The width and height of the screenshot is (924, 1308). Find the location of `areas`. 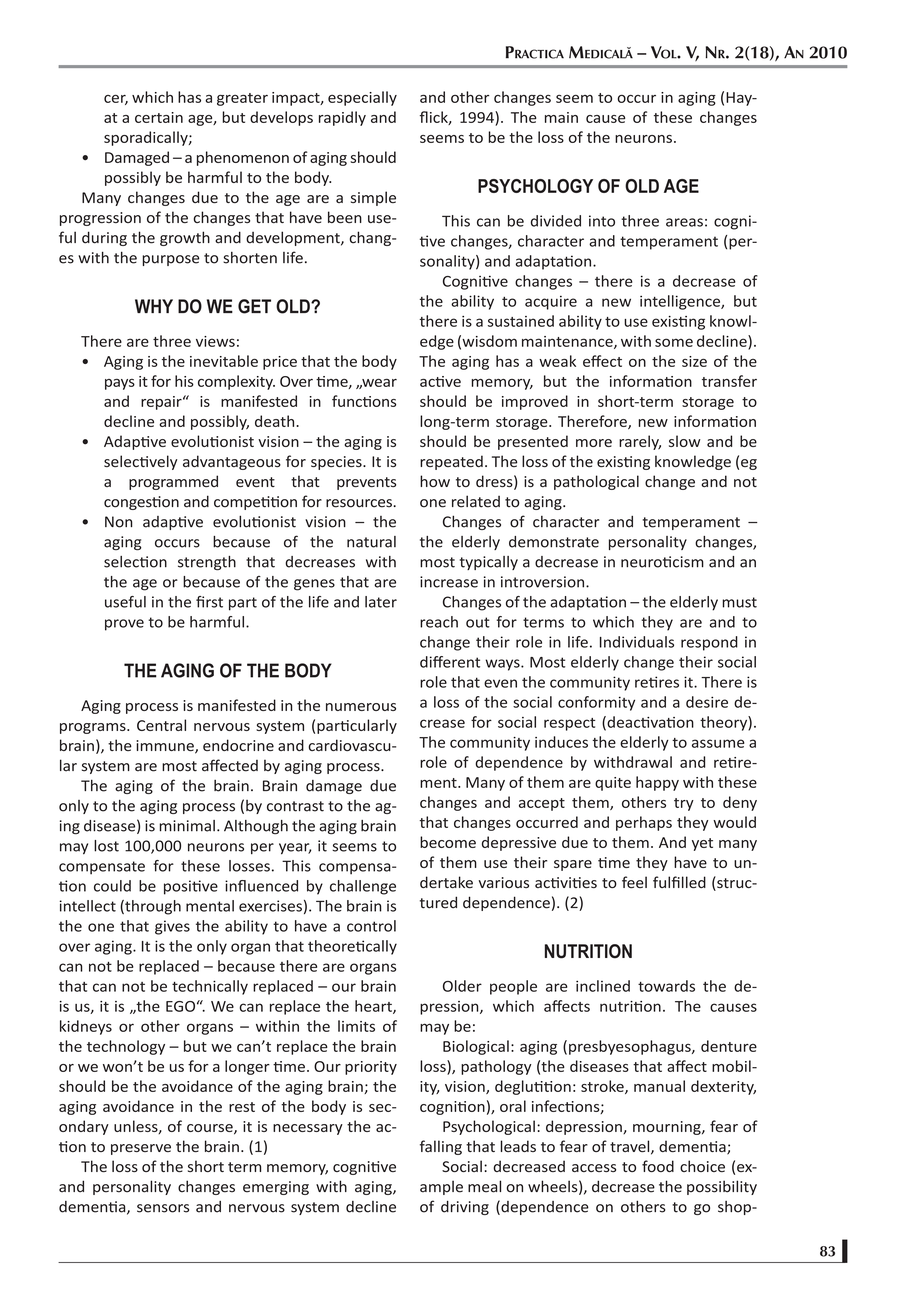

areas is located at coordinates (684, 222).
